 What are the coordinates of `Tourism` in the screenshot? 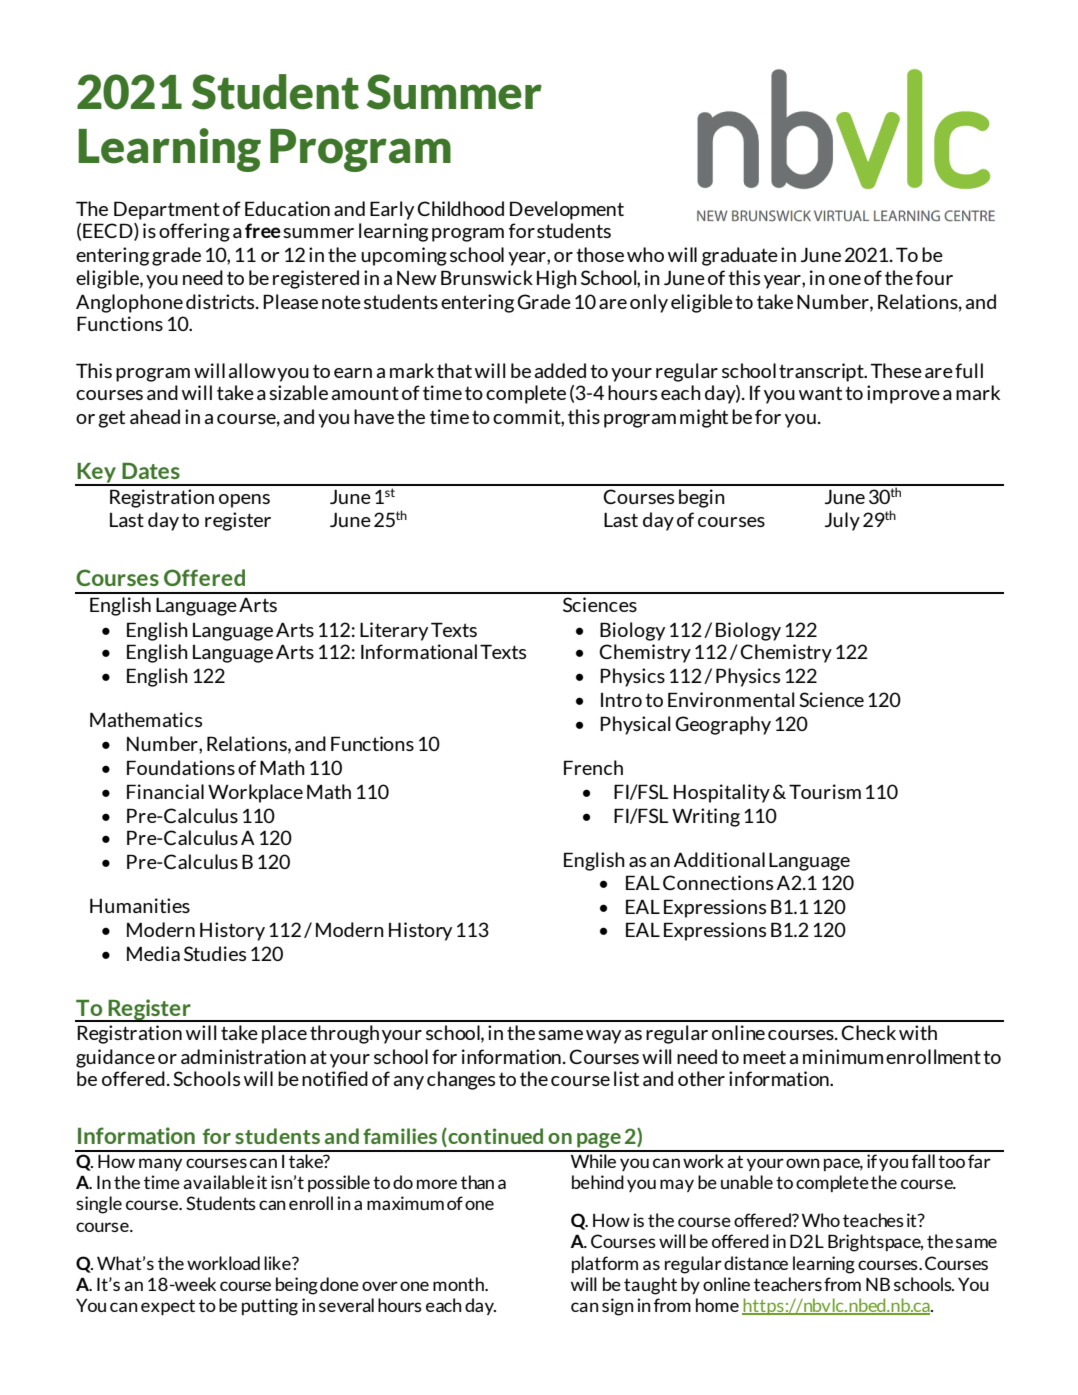 It's located at (825, 791).
